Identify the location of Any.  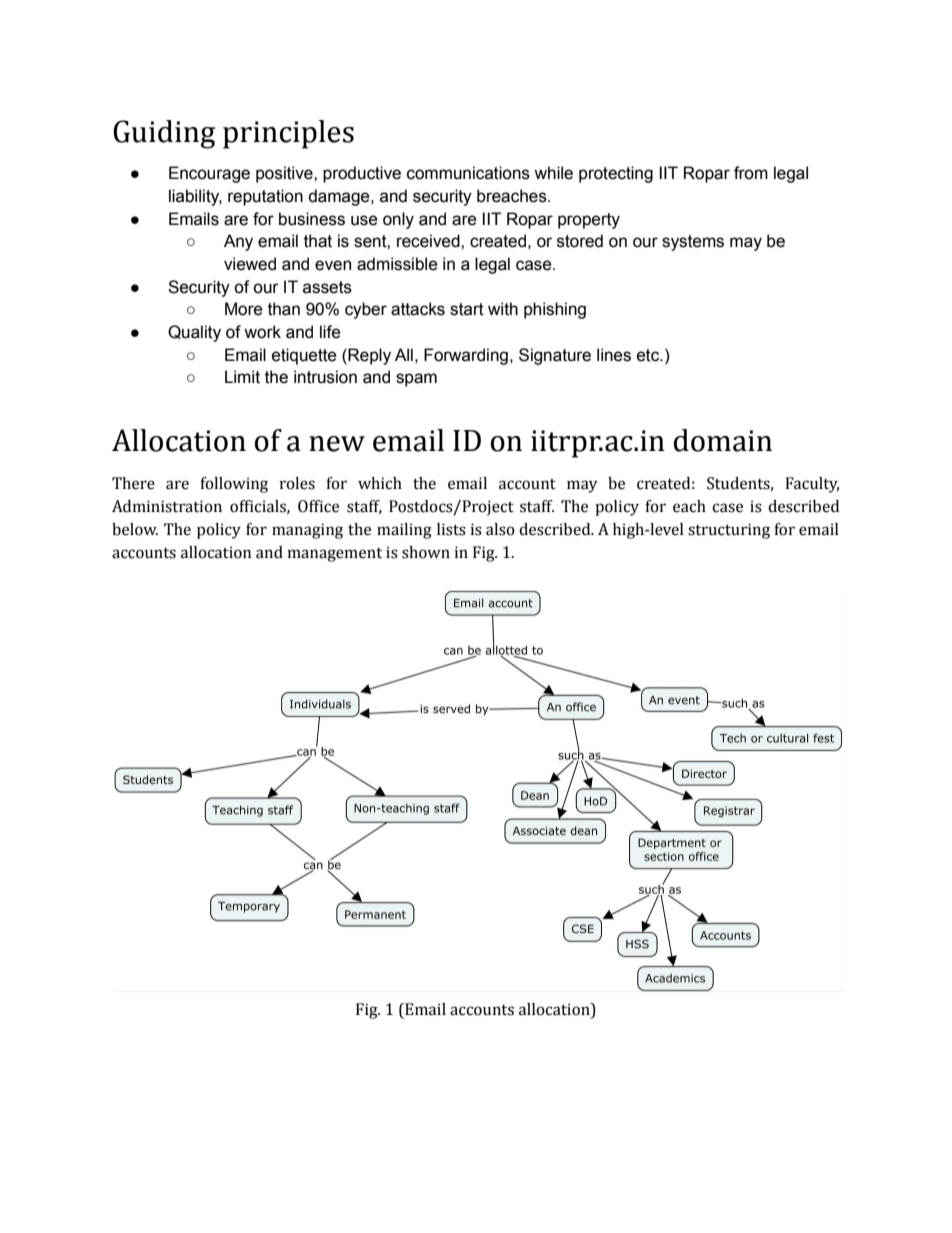
(238, 242).
